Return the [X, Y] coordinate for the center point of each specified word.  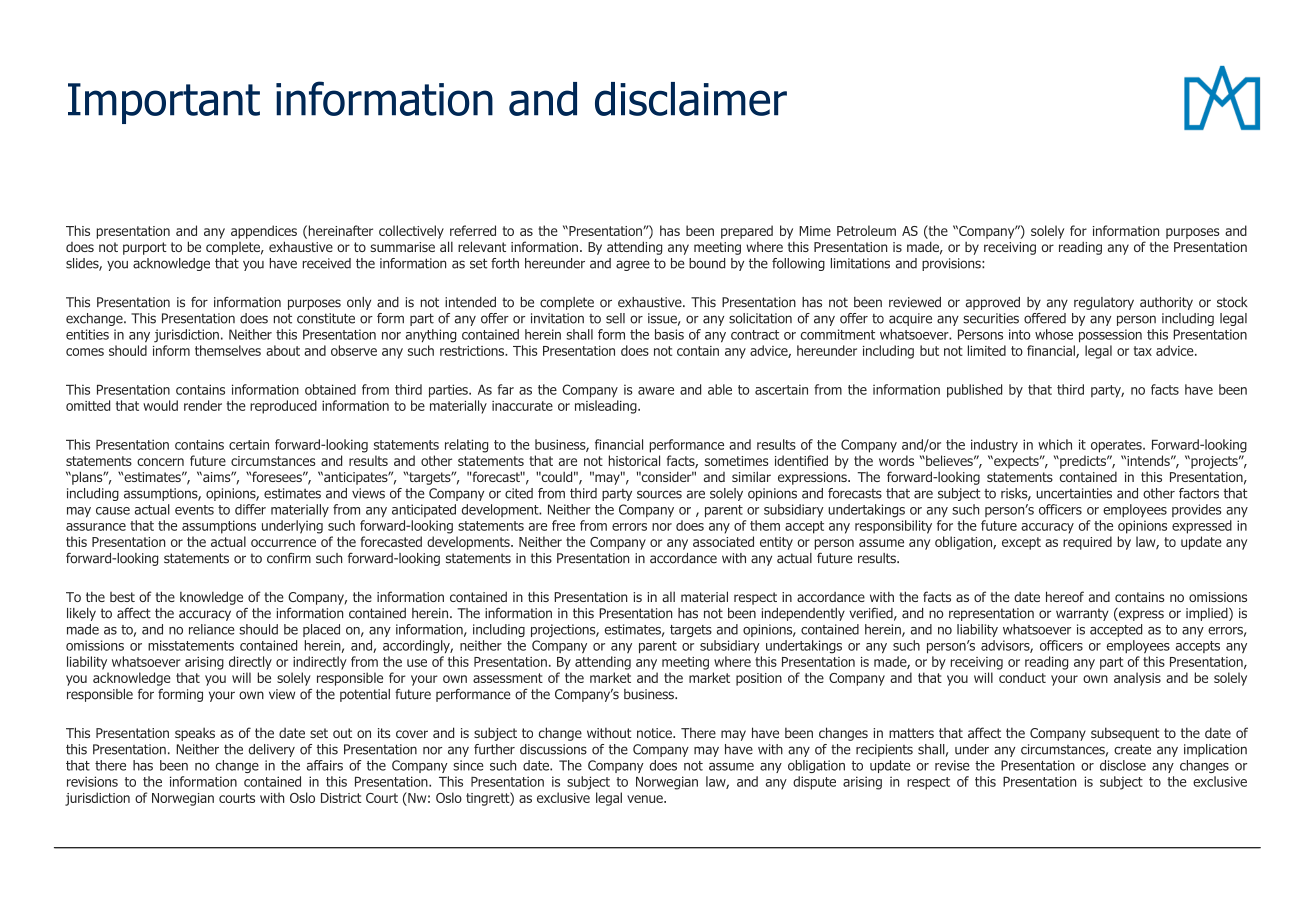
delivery [272, 750]
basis [669, 334]
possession [1110, 336]
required [1087, 543]
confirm [289, 558]
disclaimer [691, 99]
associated [723, 541]
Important [164, 103]
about [283, 350]
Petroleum [866, 230]
